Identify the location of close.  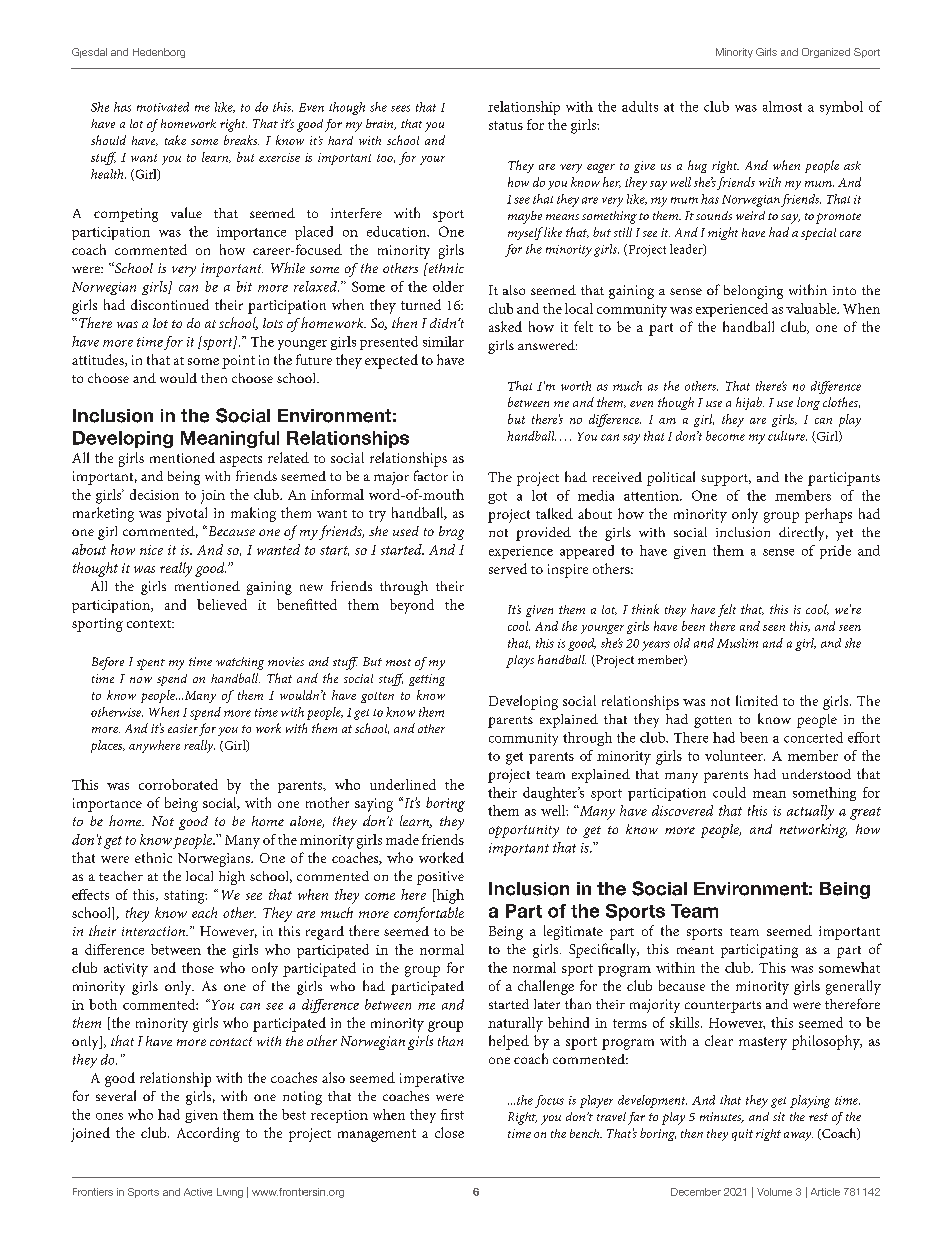
(449, 1132).
